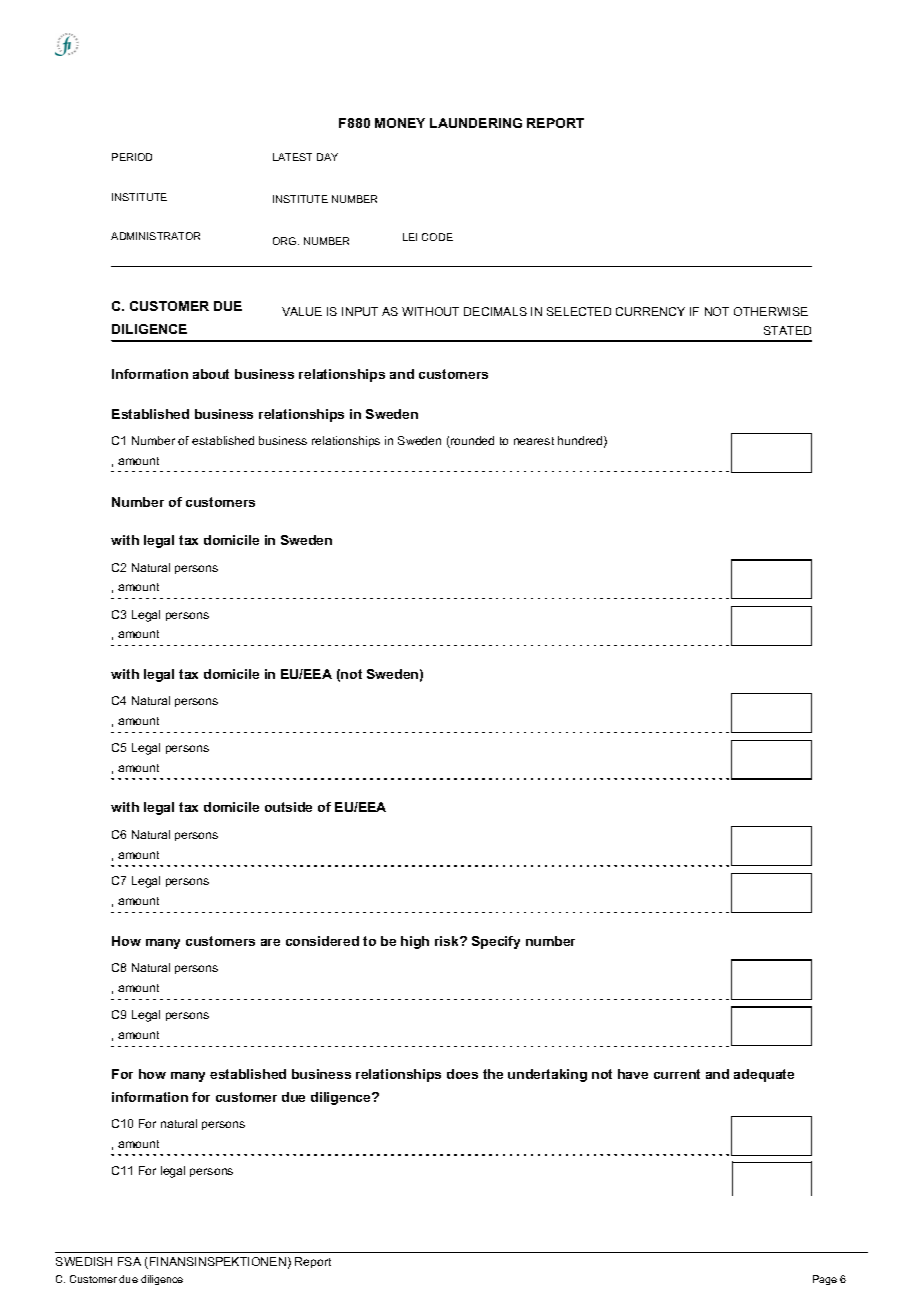  What do you see at coordinates (771, 311) in the screenshot?
I see `OTHERWISE` at bounding box center [771, 311].
